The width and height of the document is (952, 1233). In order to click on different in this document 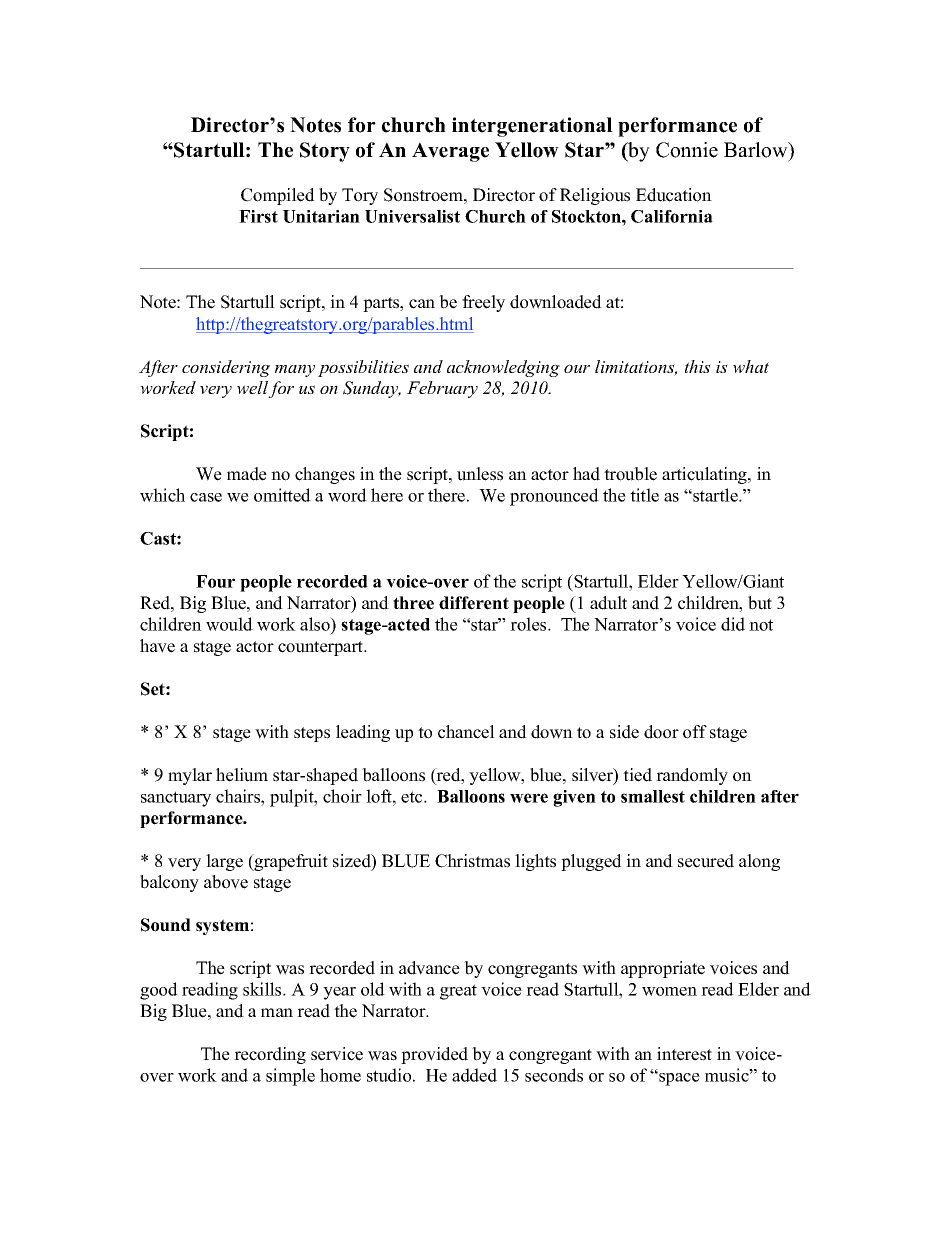, I will do `click(474, 603)`.
